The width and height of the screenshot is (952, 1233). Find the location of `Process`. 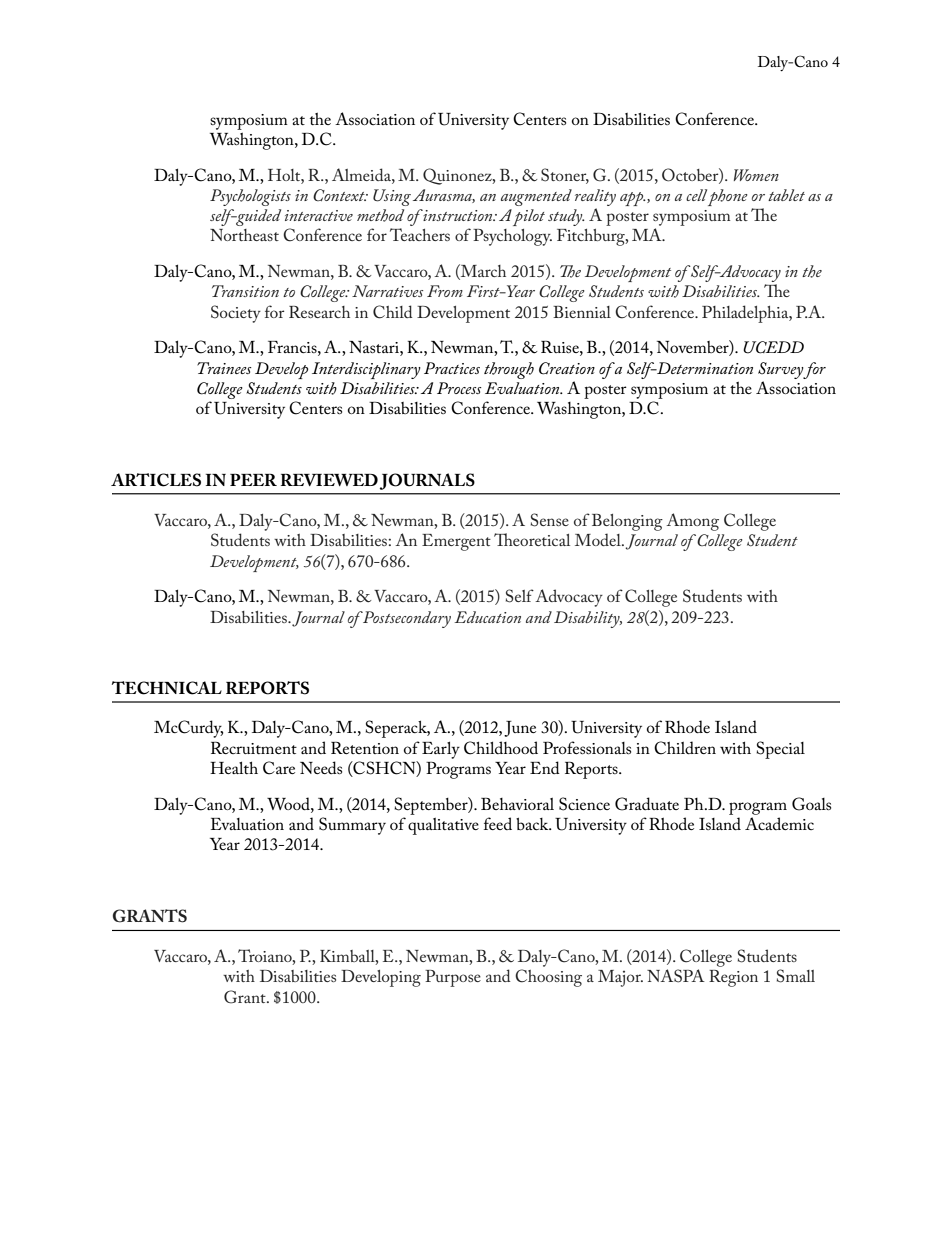

Process is located at coordinates (459, 388).
